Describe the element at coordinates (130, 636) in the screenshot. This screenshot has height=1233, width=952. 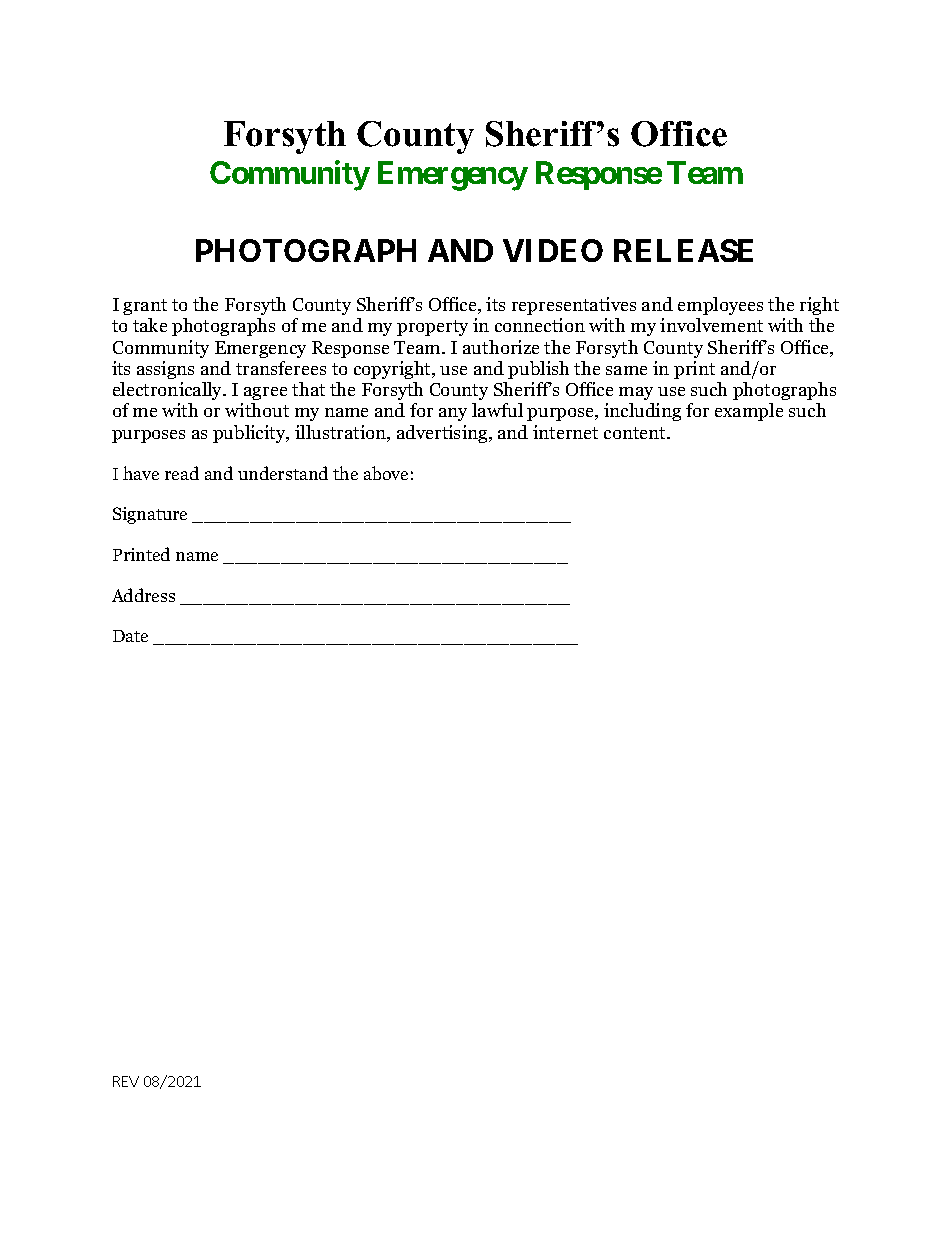
I see `Date` at that location.
